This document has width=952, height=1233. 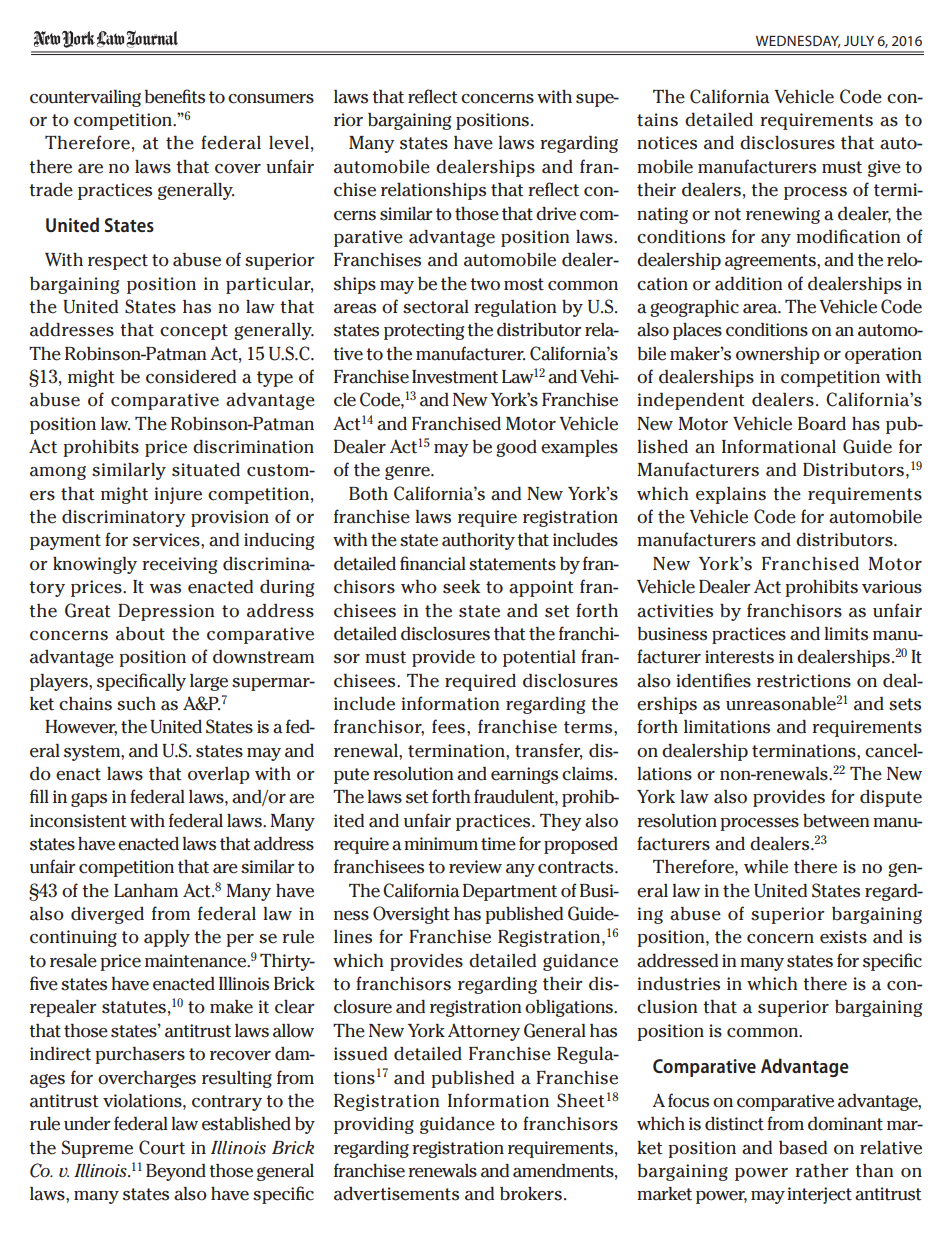 What do you see at coordinates (140, 634) in the document?
I see `about` at bounding box center [140, 634].
